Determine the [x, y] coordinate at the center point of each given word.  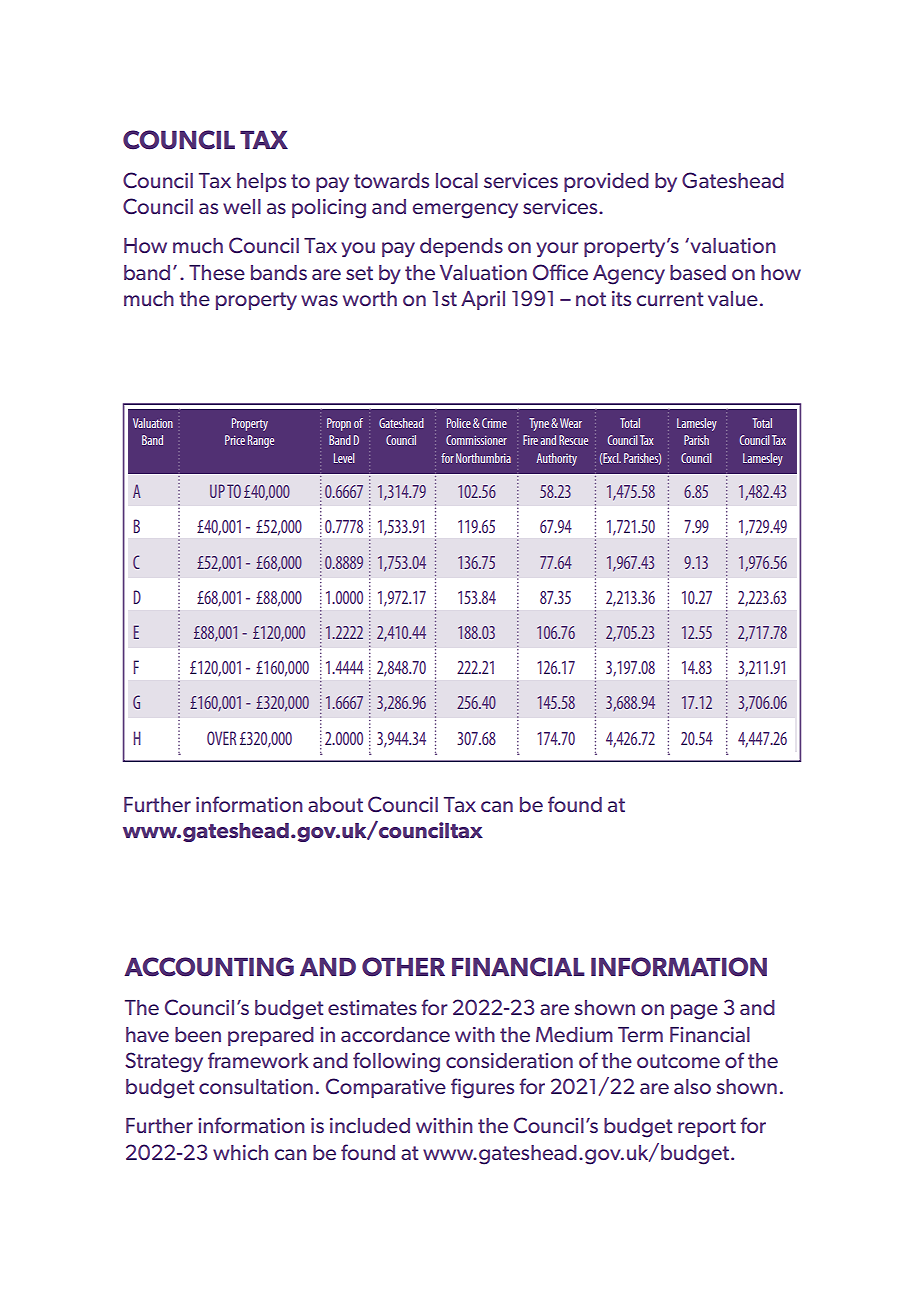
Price [235, 440]
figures [482, 1088]
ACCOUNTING [209, 967]
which [240, 1152]
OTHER [403, 967]
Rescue [573, 440]
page [694, 1012]
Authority [556, 459]
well [242, 206]
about [335, 804]
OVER [222, 738]
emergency [465, 211]
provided [606, 182]
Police [459, 423]
